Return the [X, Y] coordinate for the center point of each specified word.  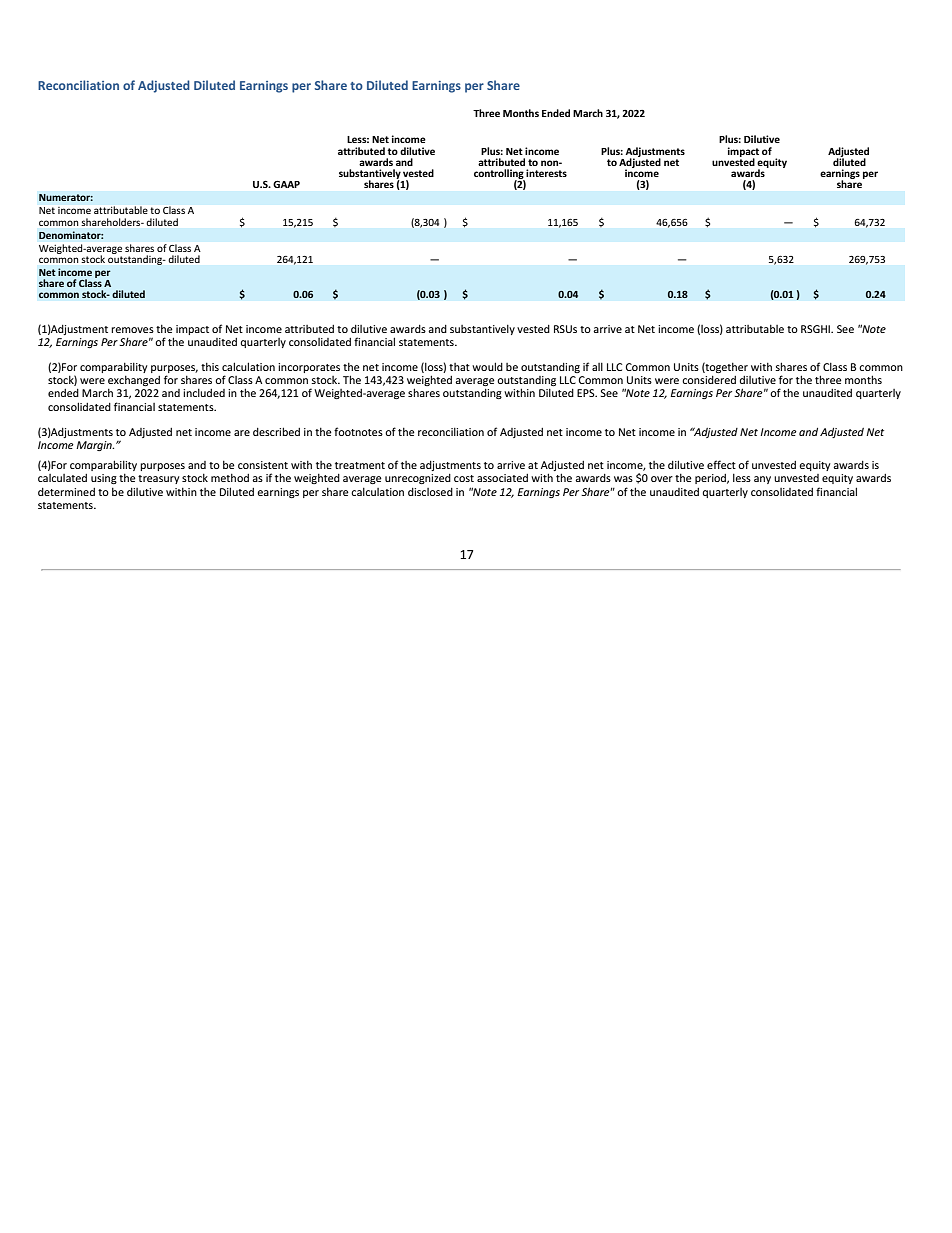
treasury [159, 479]
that [459, 367]
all [597, 367]
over [662, 479]
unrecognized [418, 479]
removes [132, 330]
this [210, 367]
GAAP [286, 184]
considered [709, 380]
